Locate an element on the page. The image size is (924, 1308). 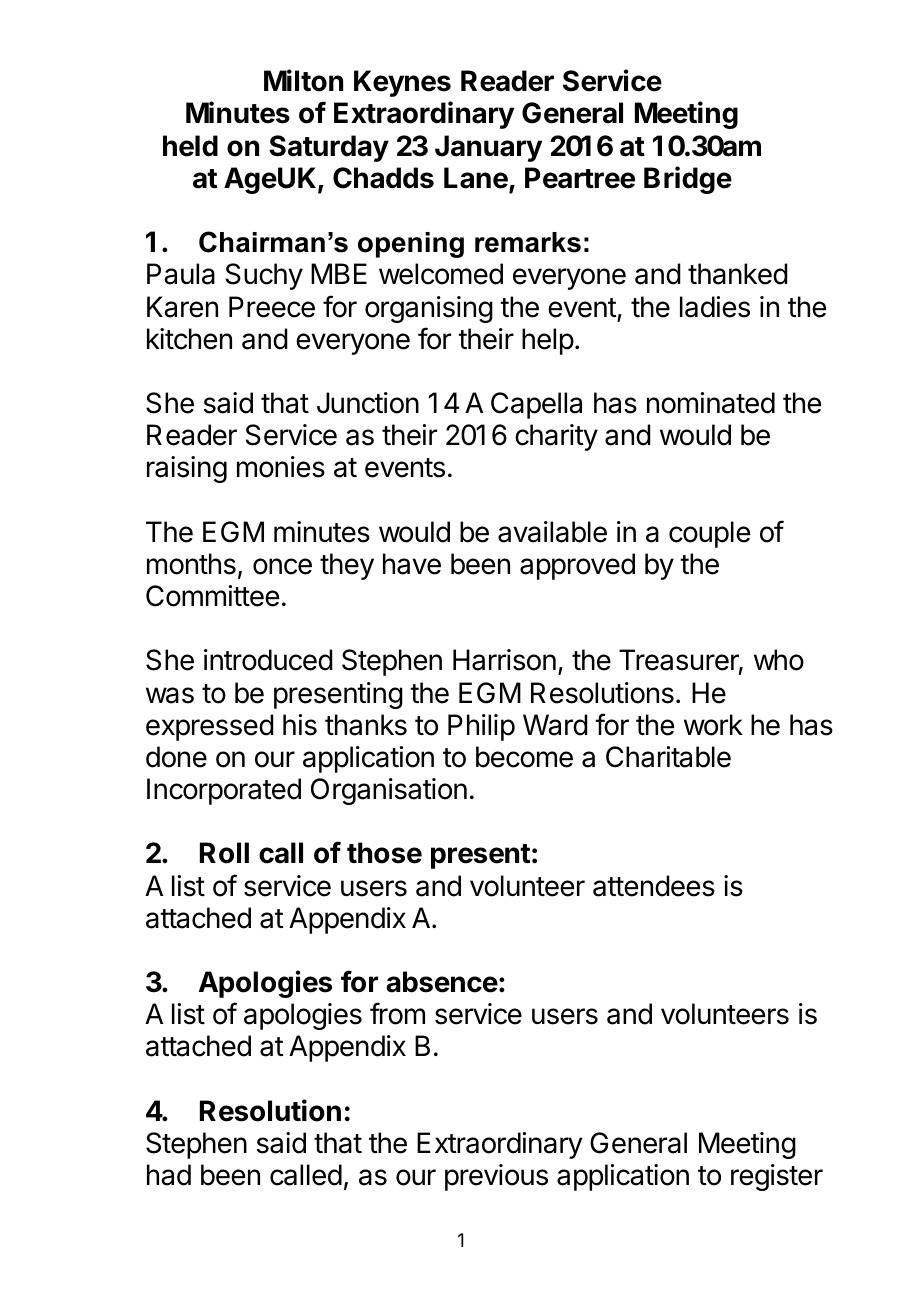
Bridge is located at coordinates (688, 180).
